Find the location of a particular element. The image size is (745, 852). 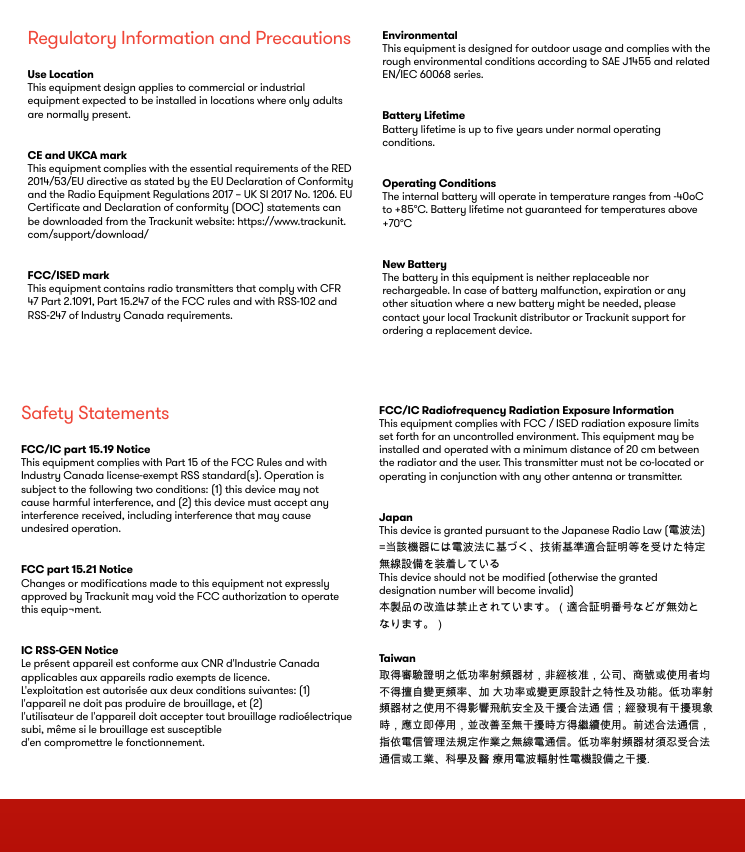

pas is located at coordinates (113, 706).
